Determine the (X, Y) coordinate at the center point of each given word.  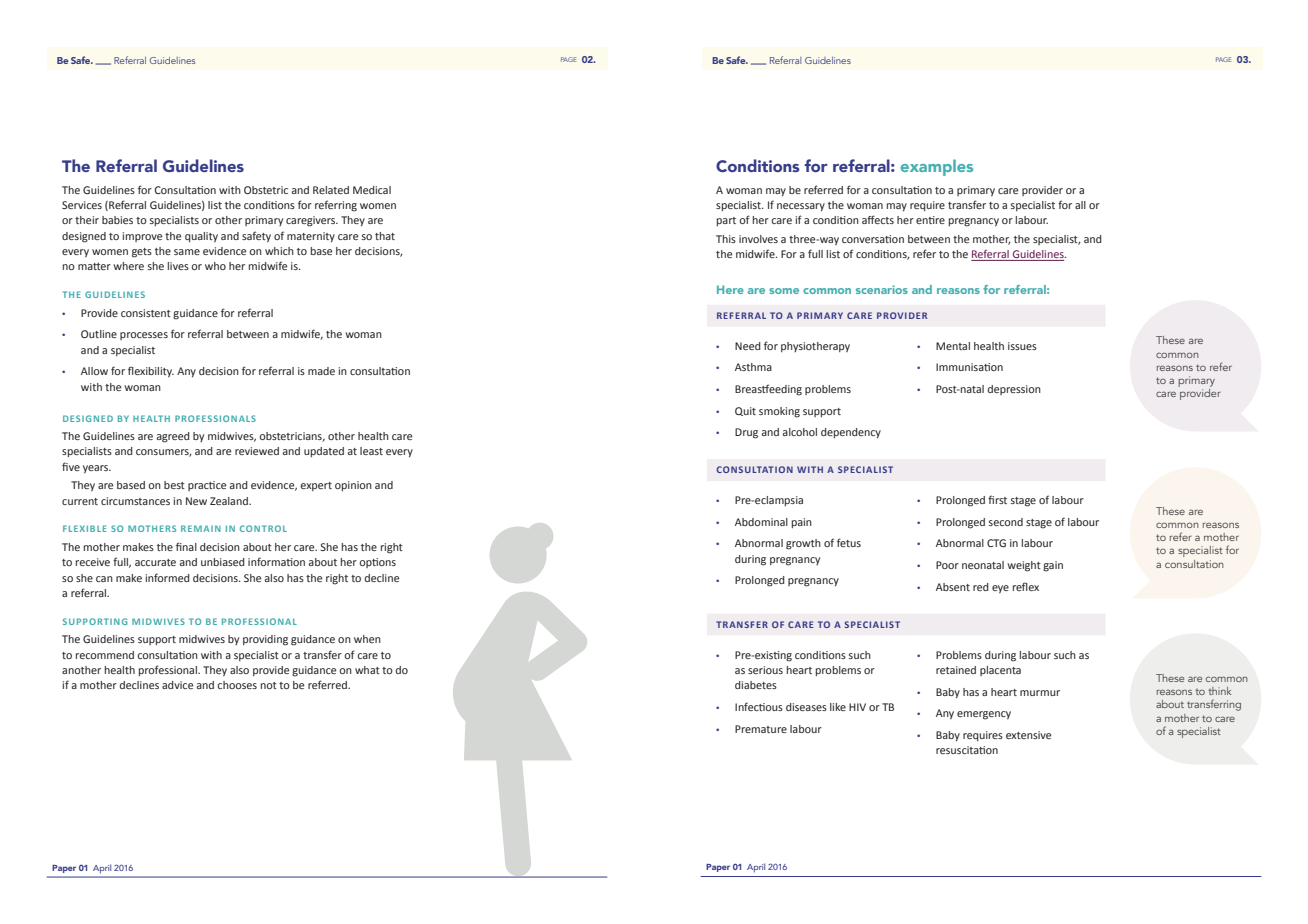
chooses (237, 685)
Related (331, 190)
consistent (146, 313)
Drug (746, 433)
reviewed (257, 451)
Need (748, 346)
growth (803, 544)
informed (168, 577)
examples (937, 167)
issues (1022, 346)
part (726, 221)
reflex (1026, 586)
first (997, 499)
